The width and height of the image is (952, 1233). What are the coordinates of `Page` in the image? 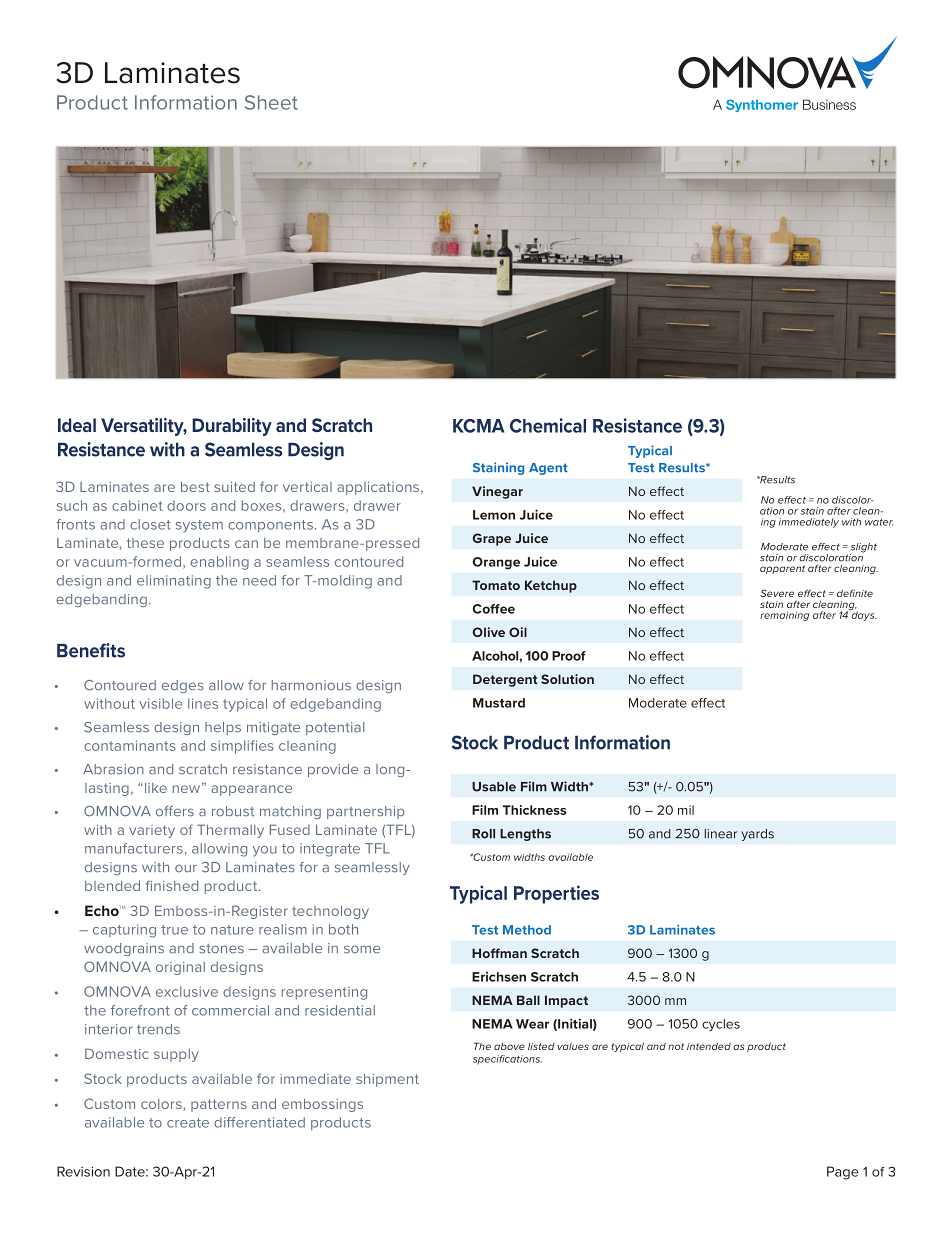 It's located at (843, 1173).
